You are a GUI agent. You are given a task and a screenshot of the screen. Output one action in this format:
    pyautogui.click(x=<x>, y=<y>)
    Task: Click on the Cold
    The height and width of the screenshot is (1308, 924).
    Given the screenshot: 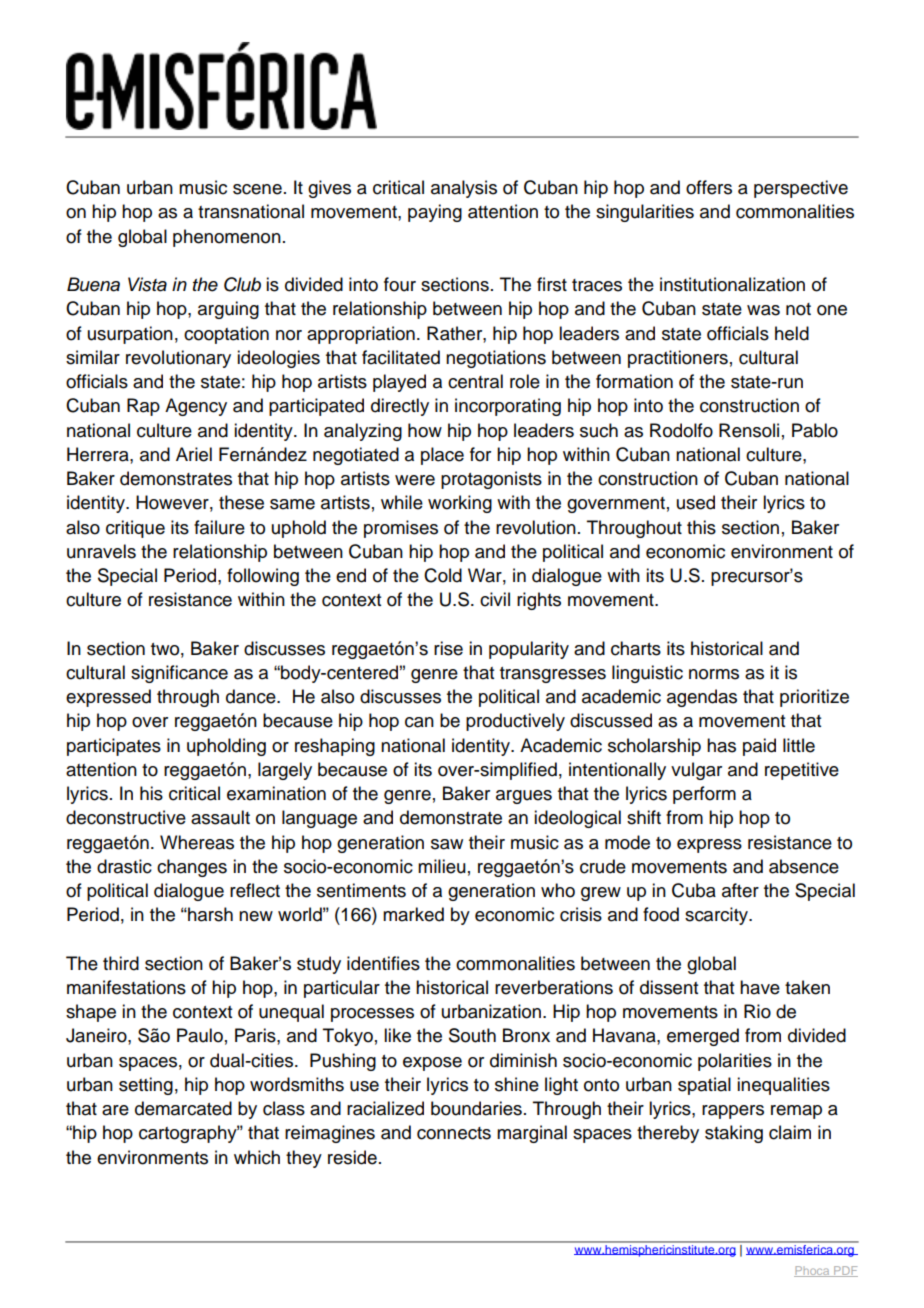 What is the action you would take?
    pyautogui.click(x=443, y=575)
